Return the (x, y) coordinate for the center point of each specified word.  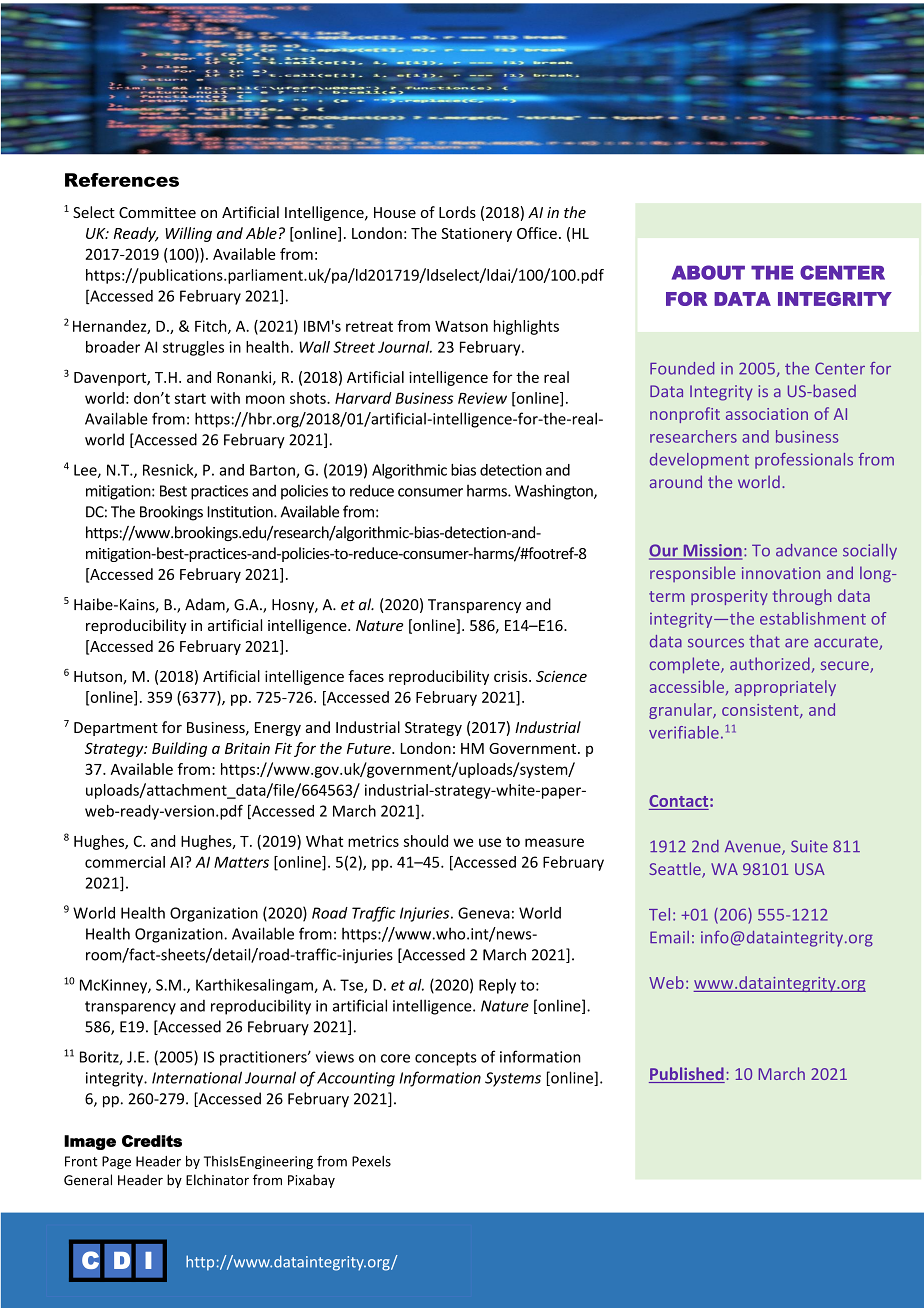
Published (687, 1075)
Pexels (371, 1161)
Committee (157, 212)
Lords (457, 212)
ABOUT (708, 272)
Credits (152, 1141)
